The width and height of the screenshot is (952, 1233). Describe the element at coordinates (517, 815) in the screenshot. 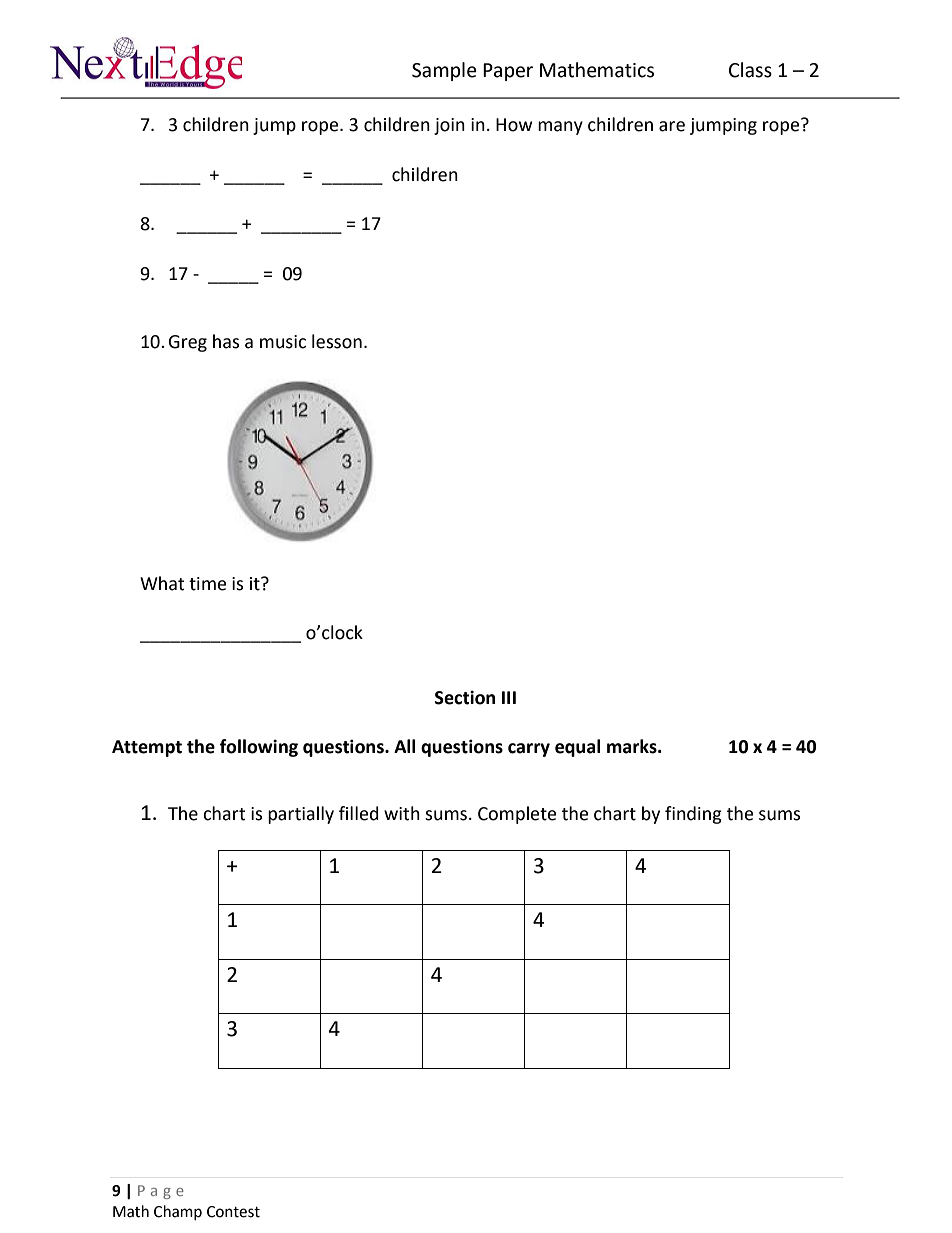

I see `Complete` at that location.
